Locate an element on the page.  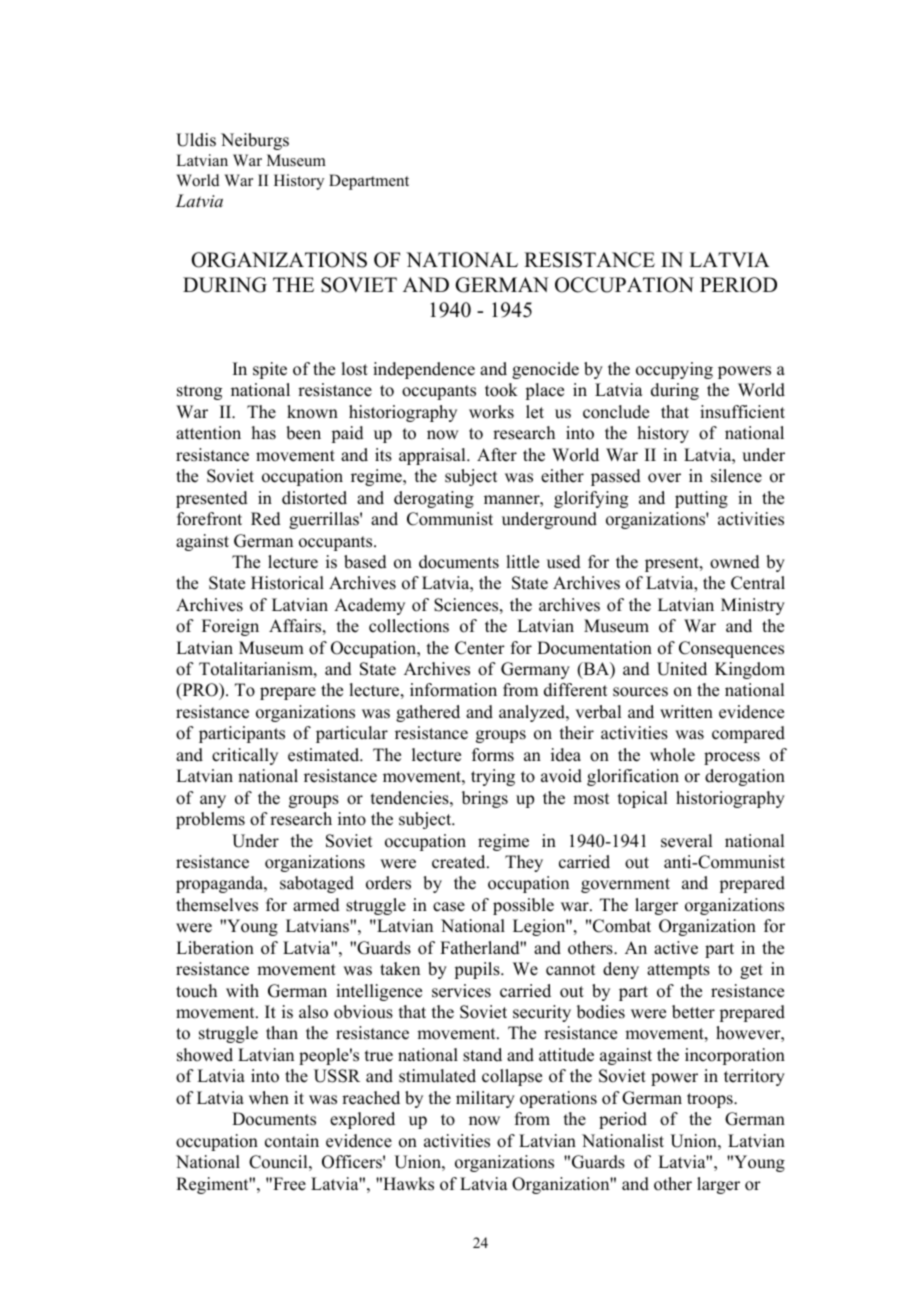
sabotaged is located at coordinates (317, 884).
